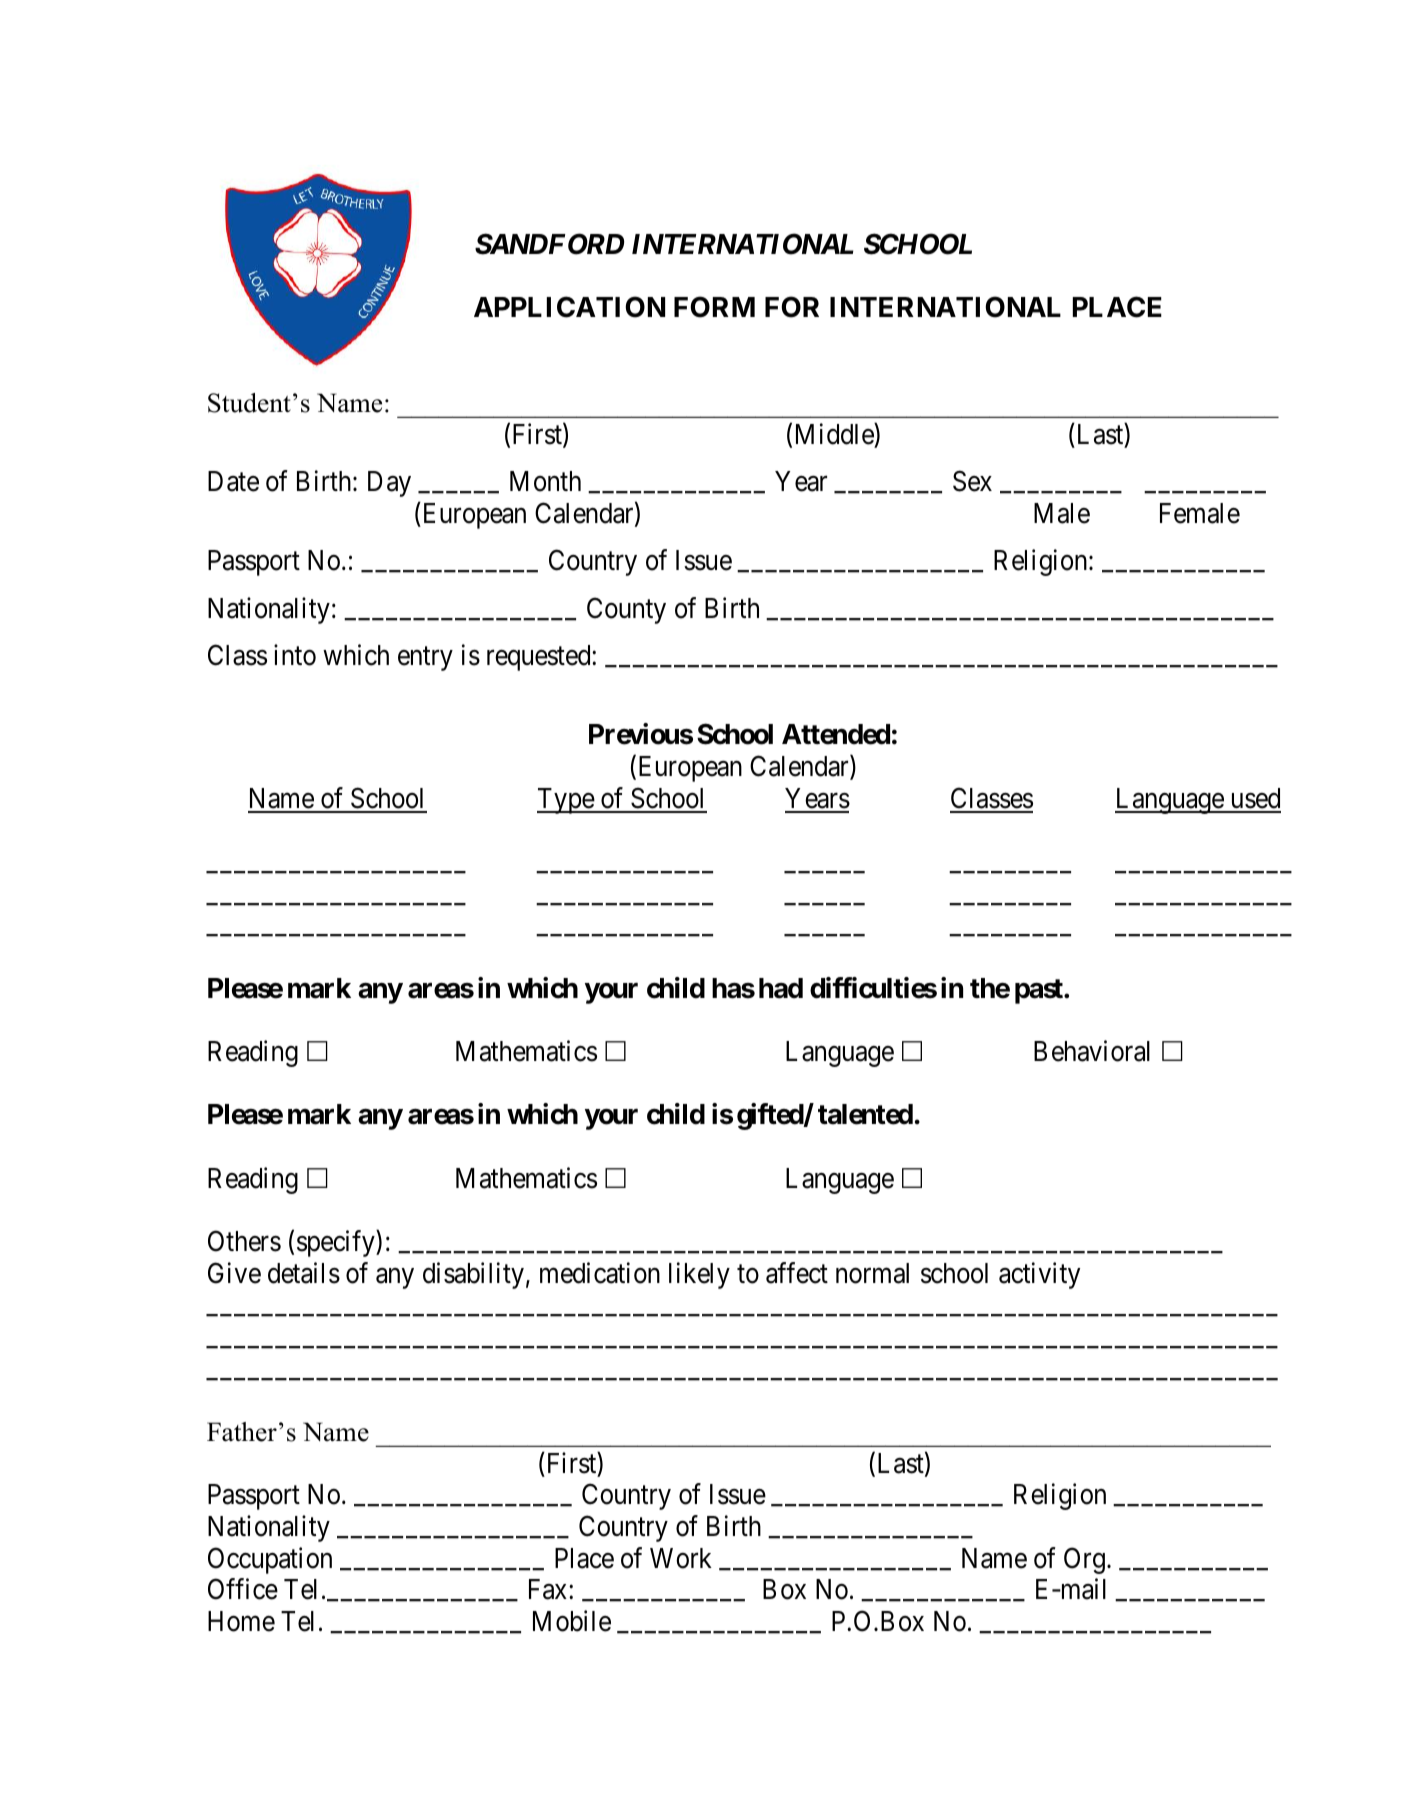 The width and height of the document is (1404, 1817). Describe the element at coordinates (681, 1558) in the document. I see `Work` at that location.
